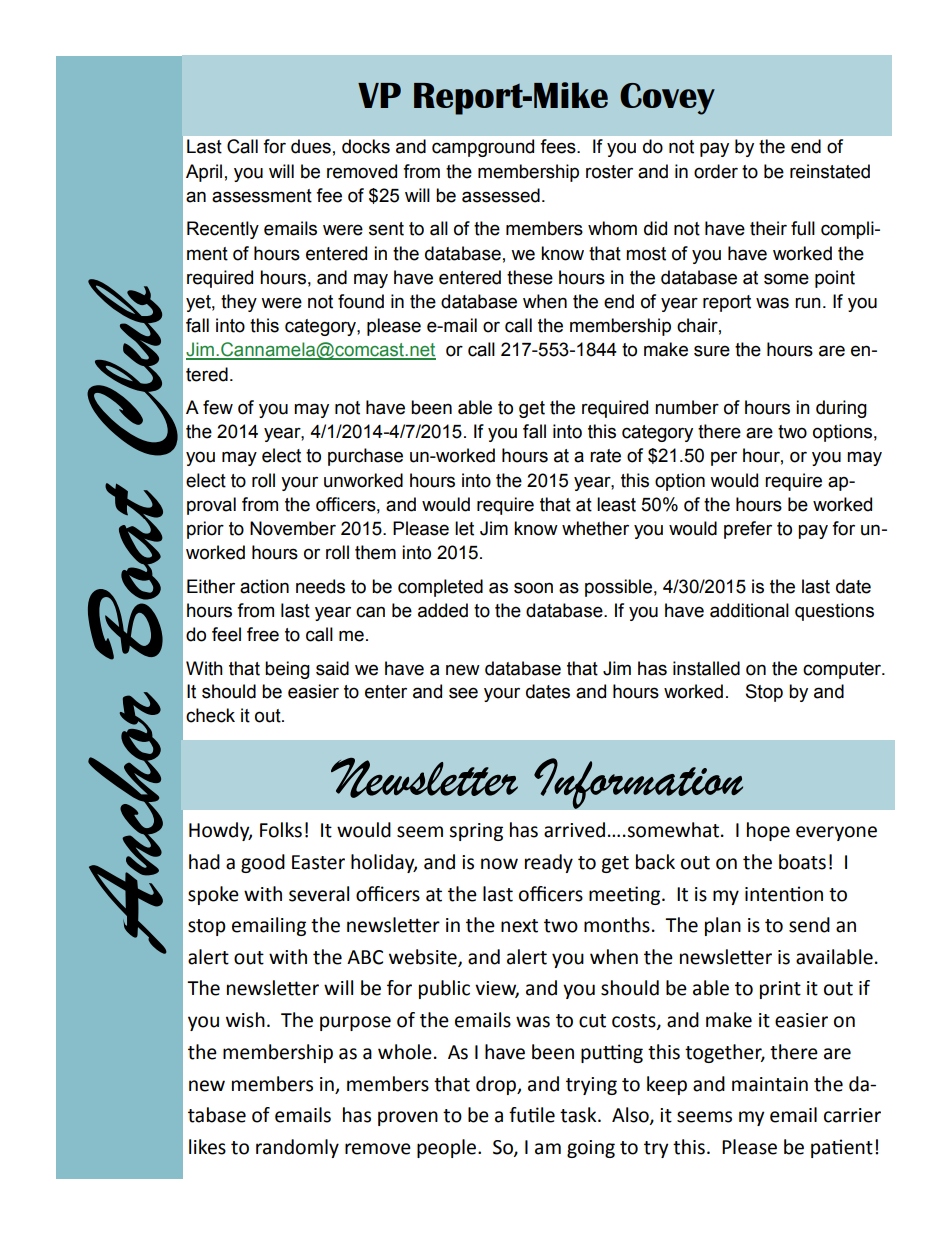 The width and height of the screenshot is (952, 1233). What do you see at coordinates (532, 1115) in the screenshot?
I see `futile` at bounding box center [532, 1115].
